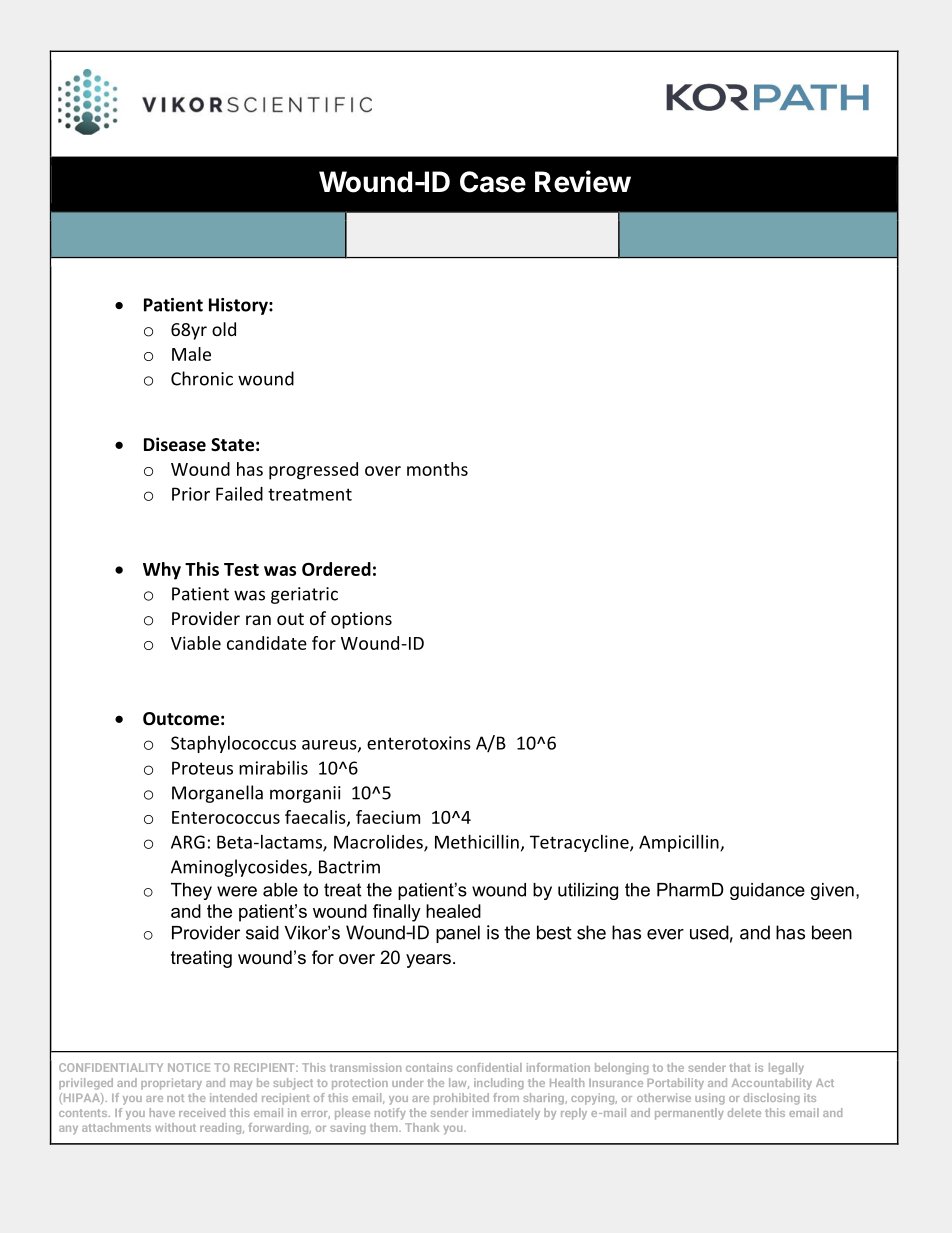  What do you see at coordinates (461, 1099) in the screenshot?
I see `prohibited` at bounding box center [461, 1099].
